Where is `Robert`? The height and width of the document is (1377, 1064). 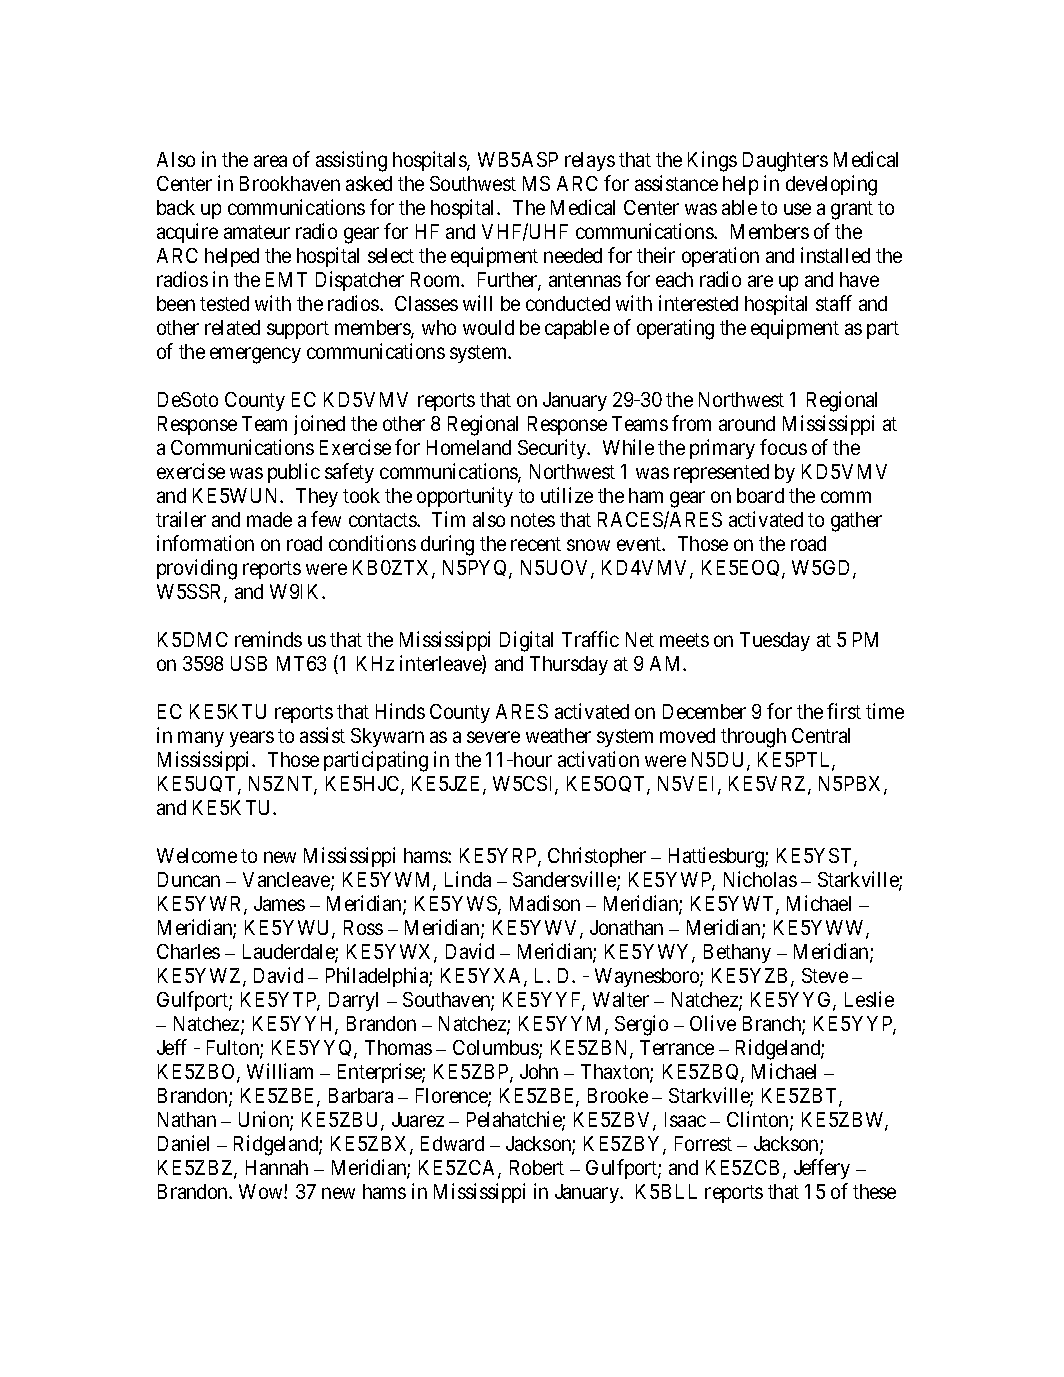
Robert is located at coordinates (537, 1167).
